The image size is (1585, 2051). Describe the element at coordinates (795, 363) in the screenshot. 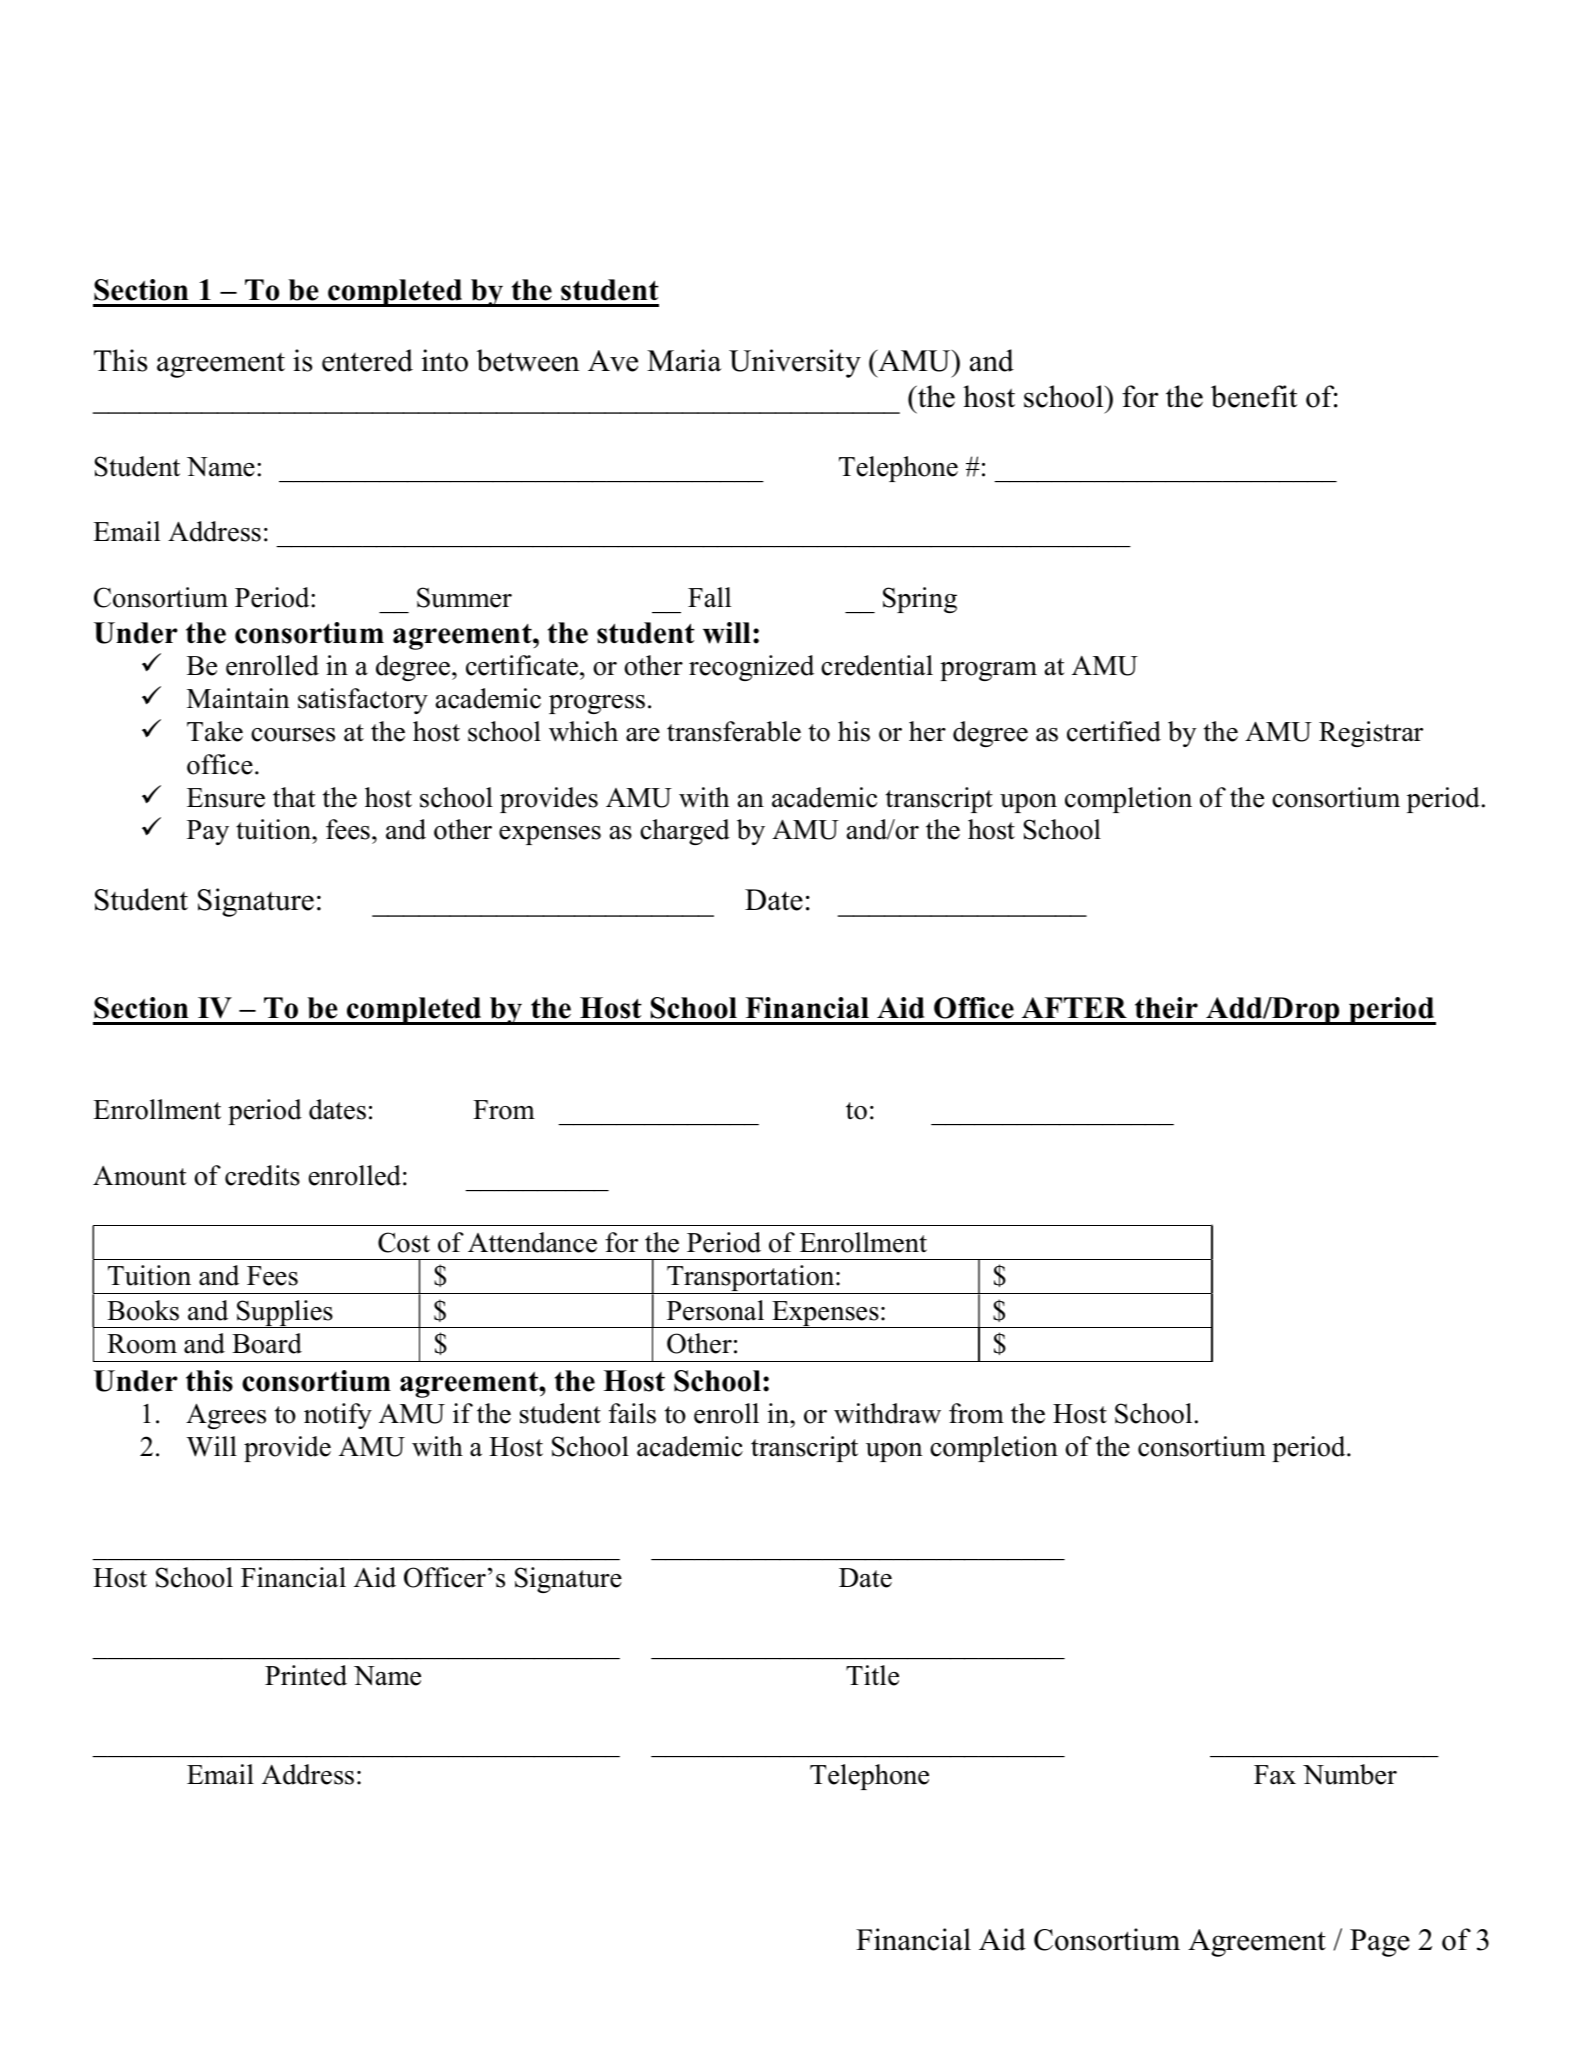

I see `University` at that location.
